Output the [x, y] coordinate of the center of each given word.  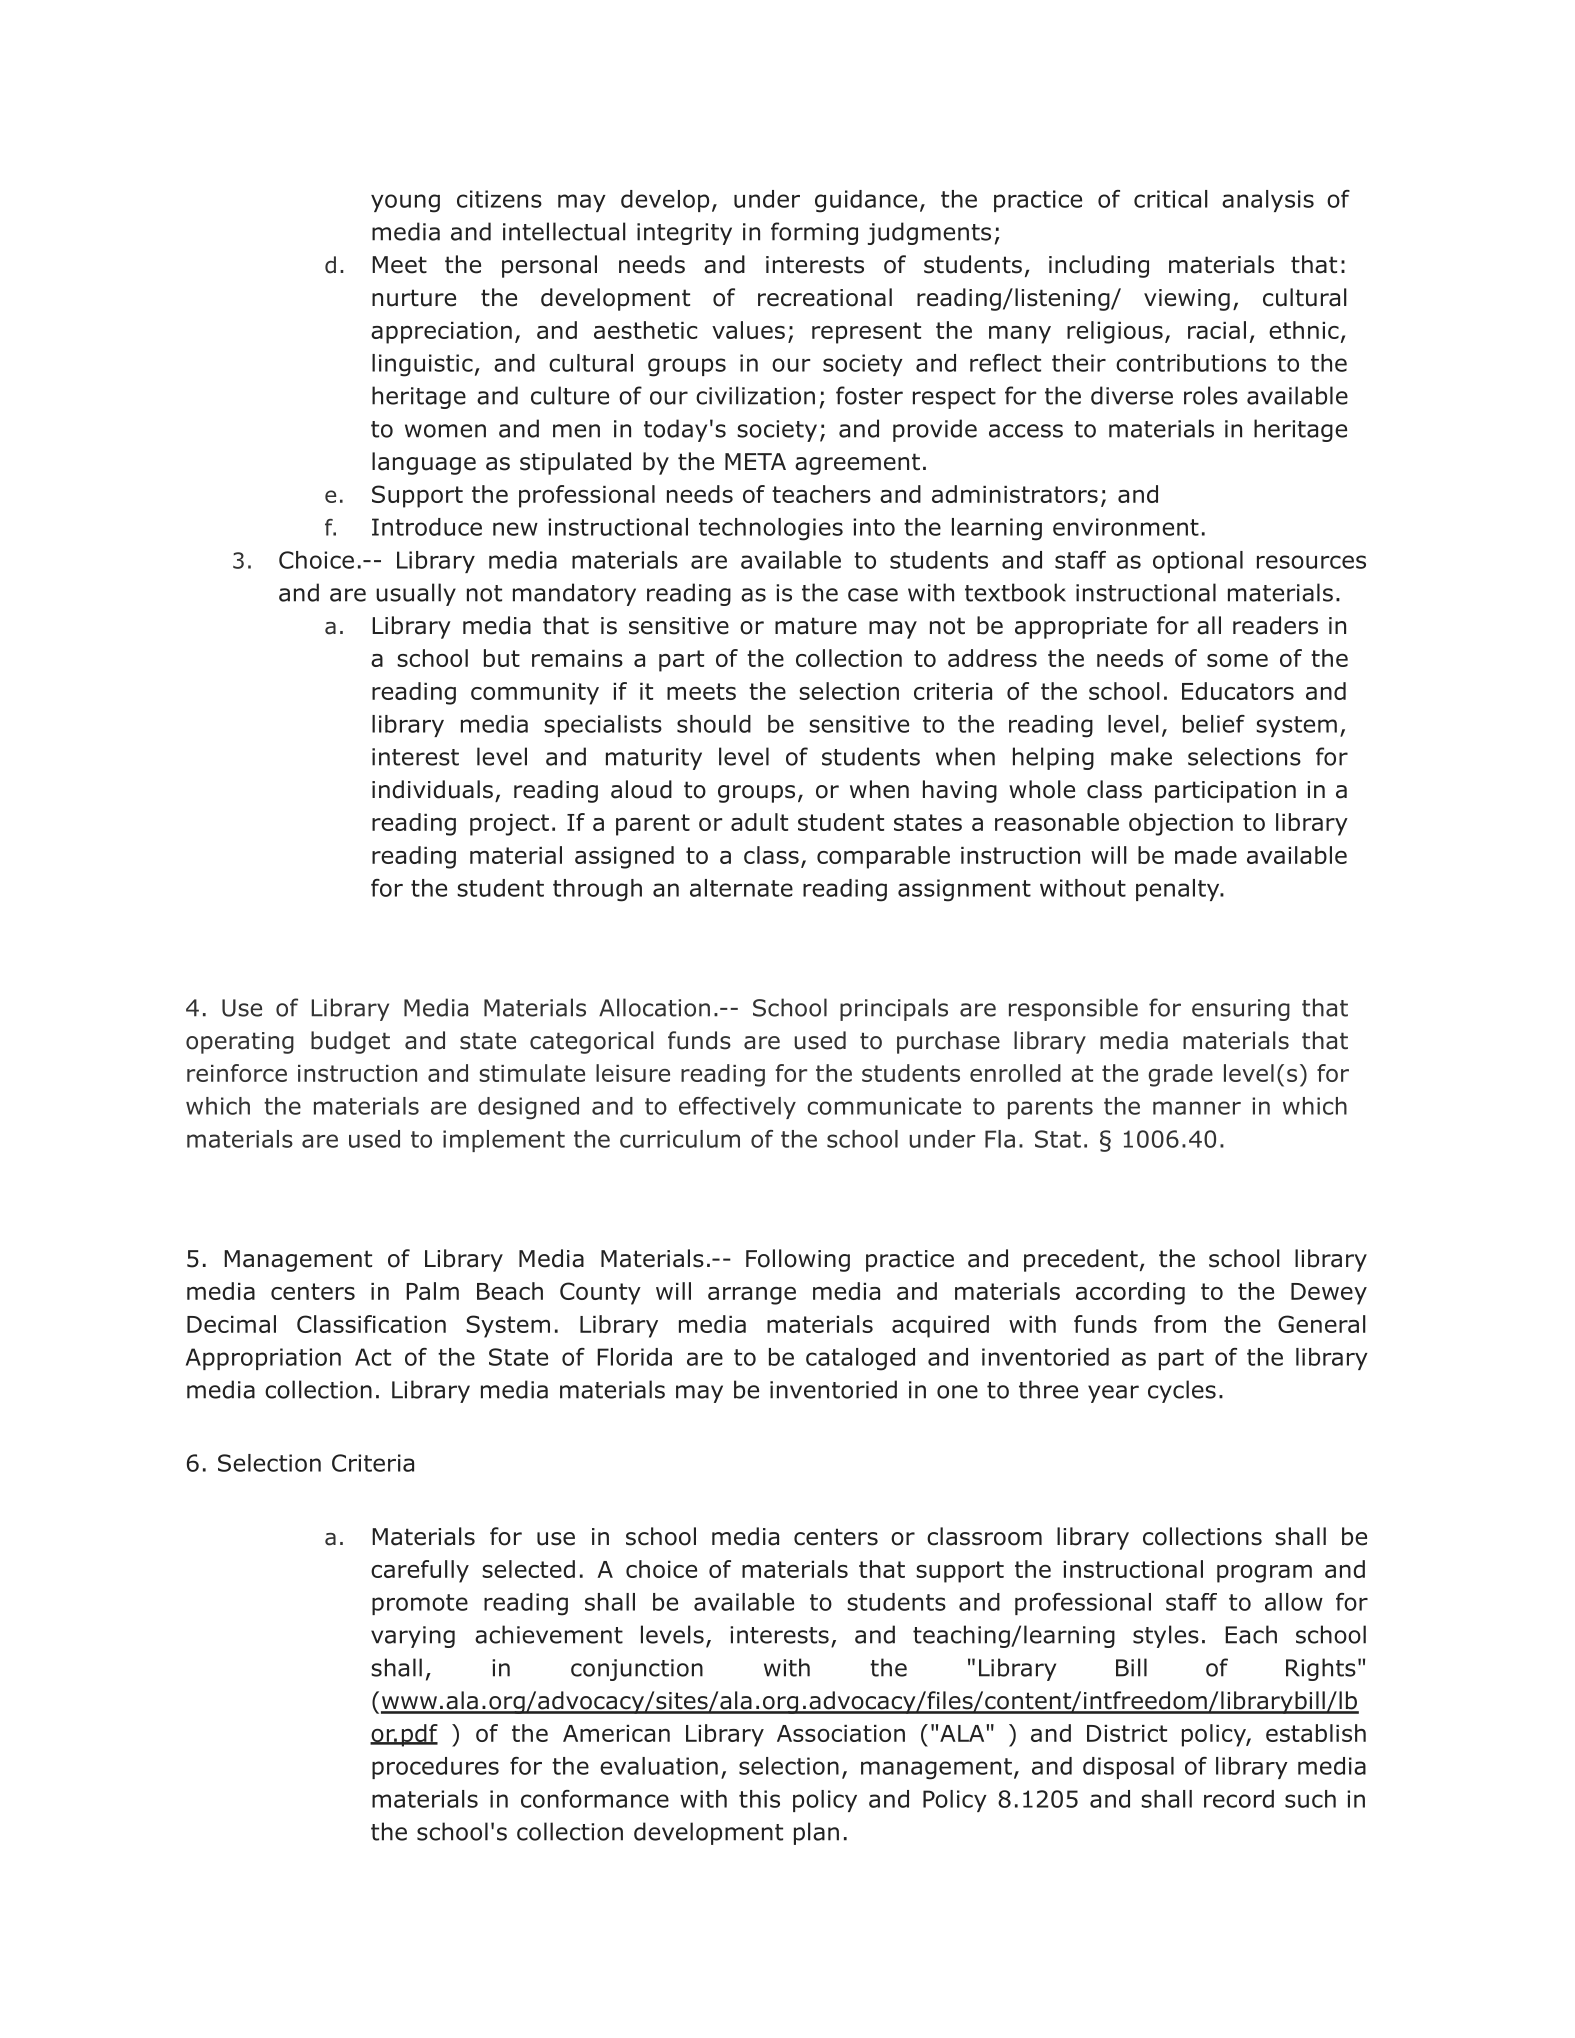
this [759, 1799]
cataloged [860, 1359]
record [1239, 1799]
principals [894, 1009]
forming [814, 233]
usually [416, 594]
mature [816, 626]
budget [350, 1042]
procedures [435, 1768]
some [1237, 660]
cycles [1182, 1391]
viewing [1187, 300]
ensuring [1241, 1010]
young [405, 203]
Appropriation [263, 1359]
